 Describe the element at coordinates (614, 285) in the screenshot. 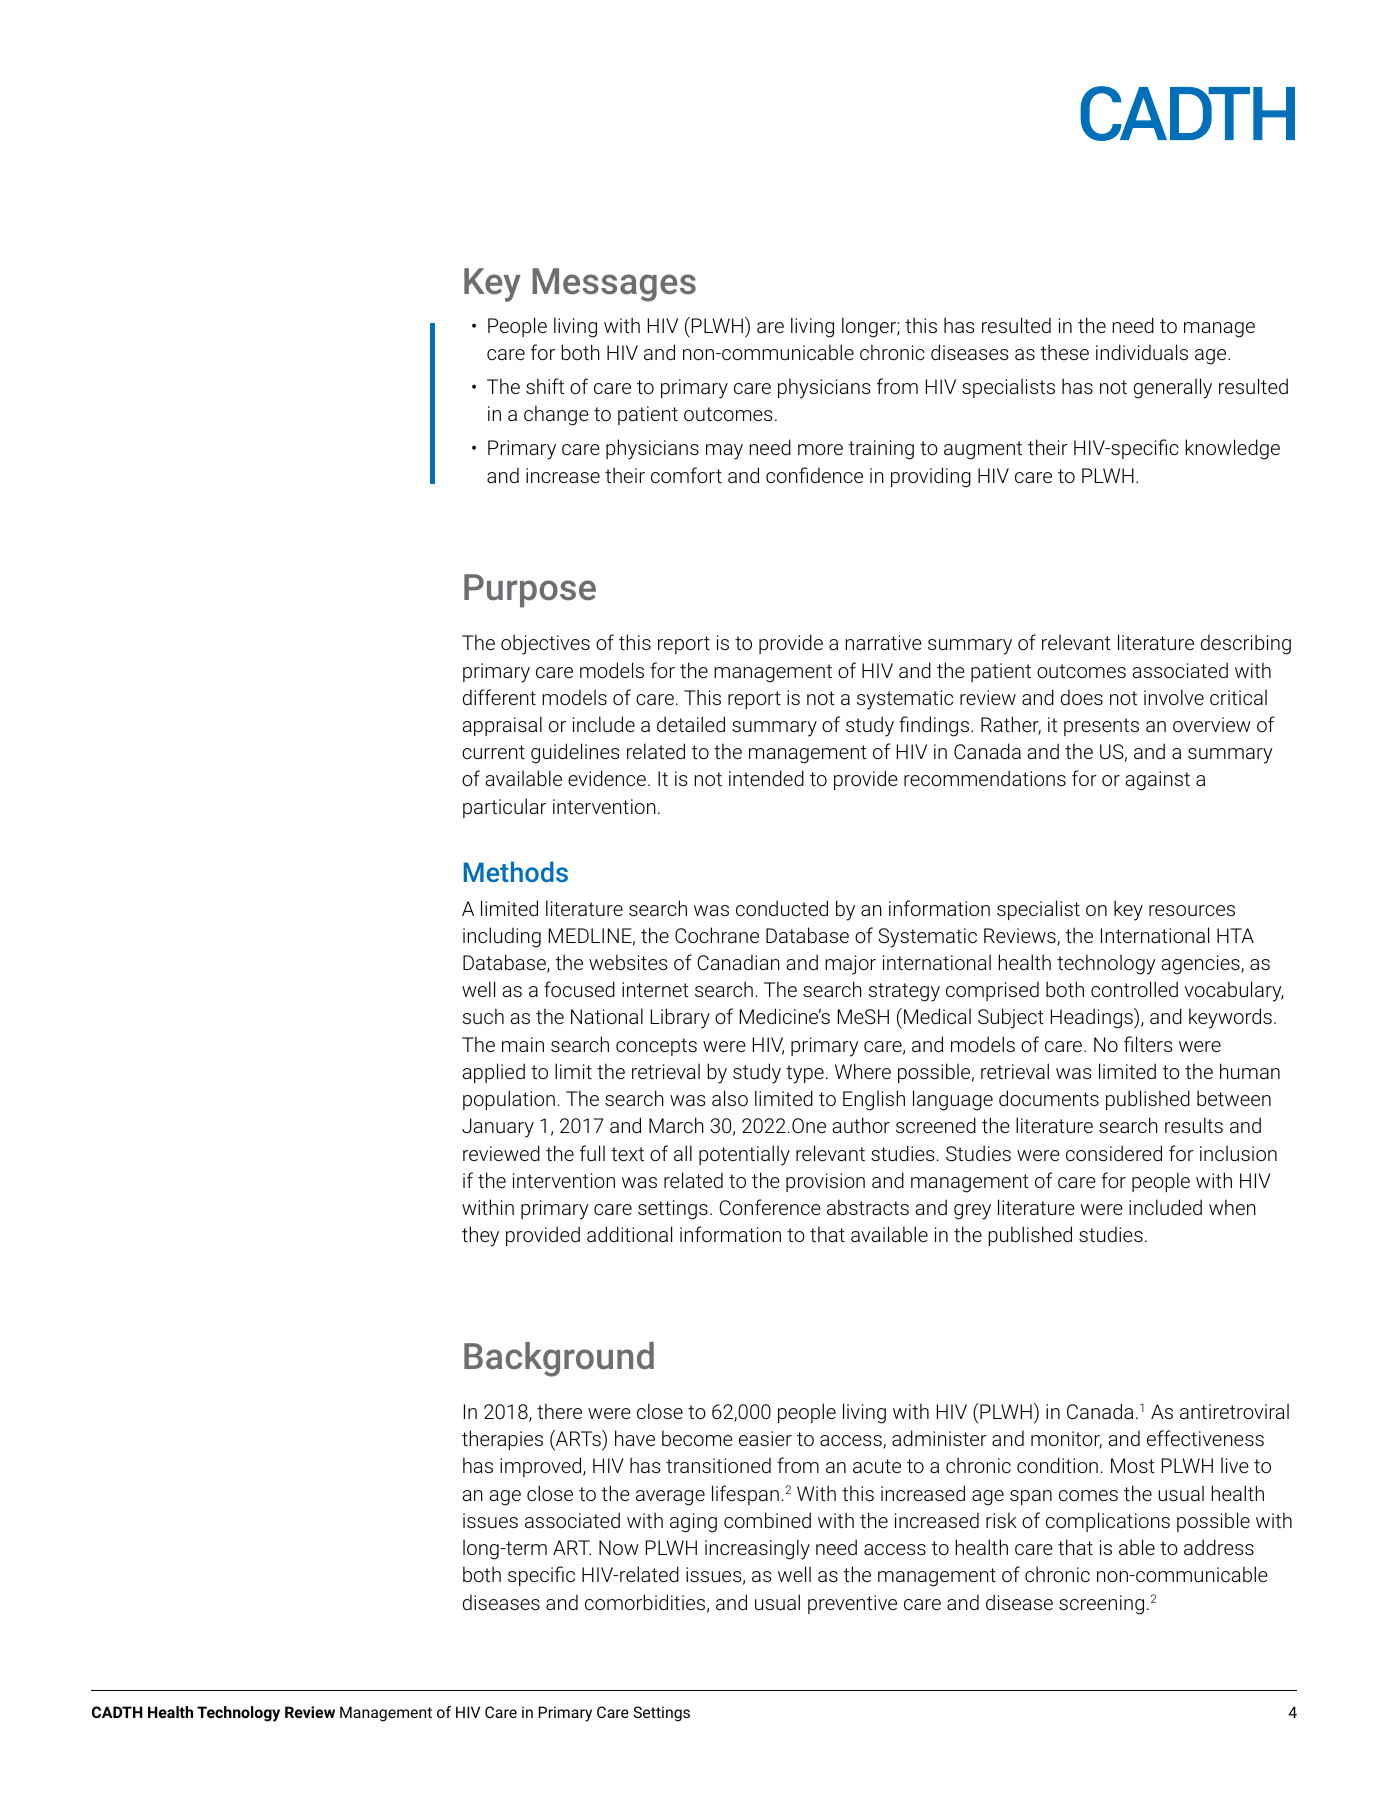

I see `Messages` at that location.
